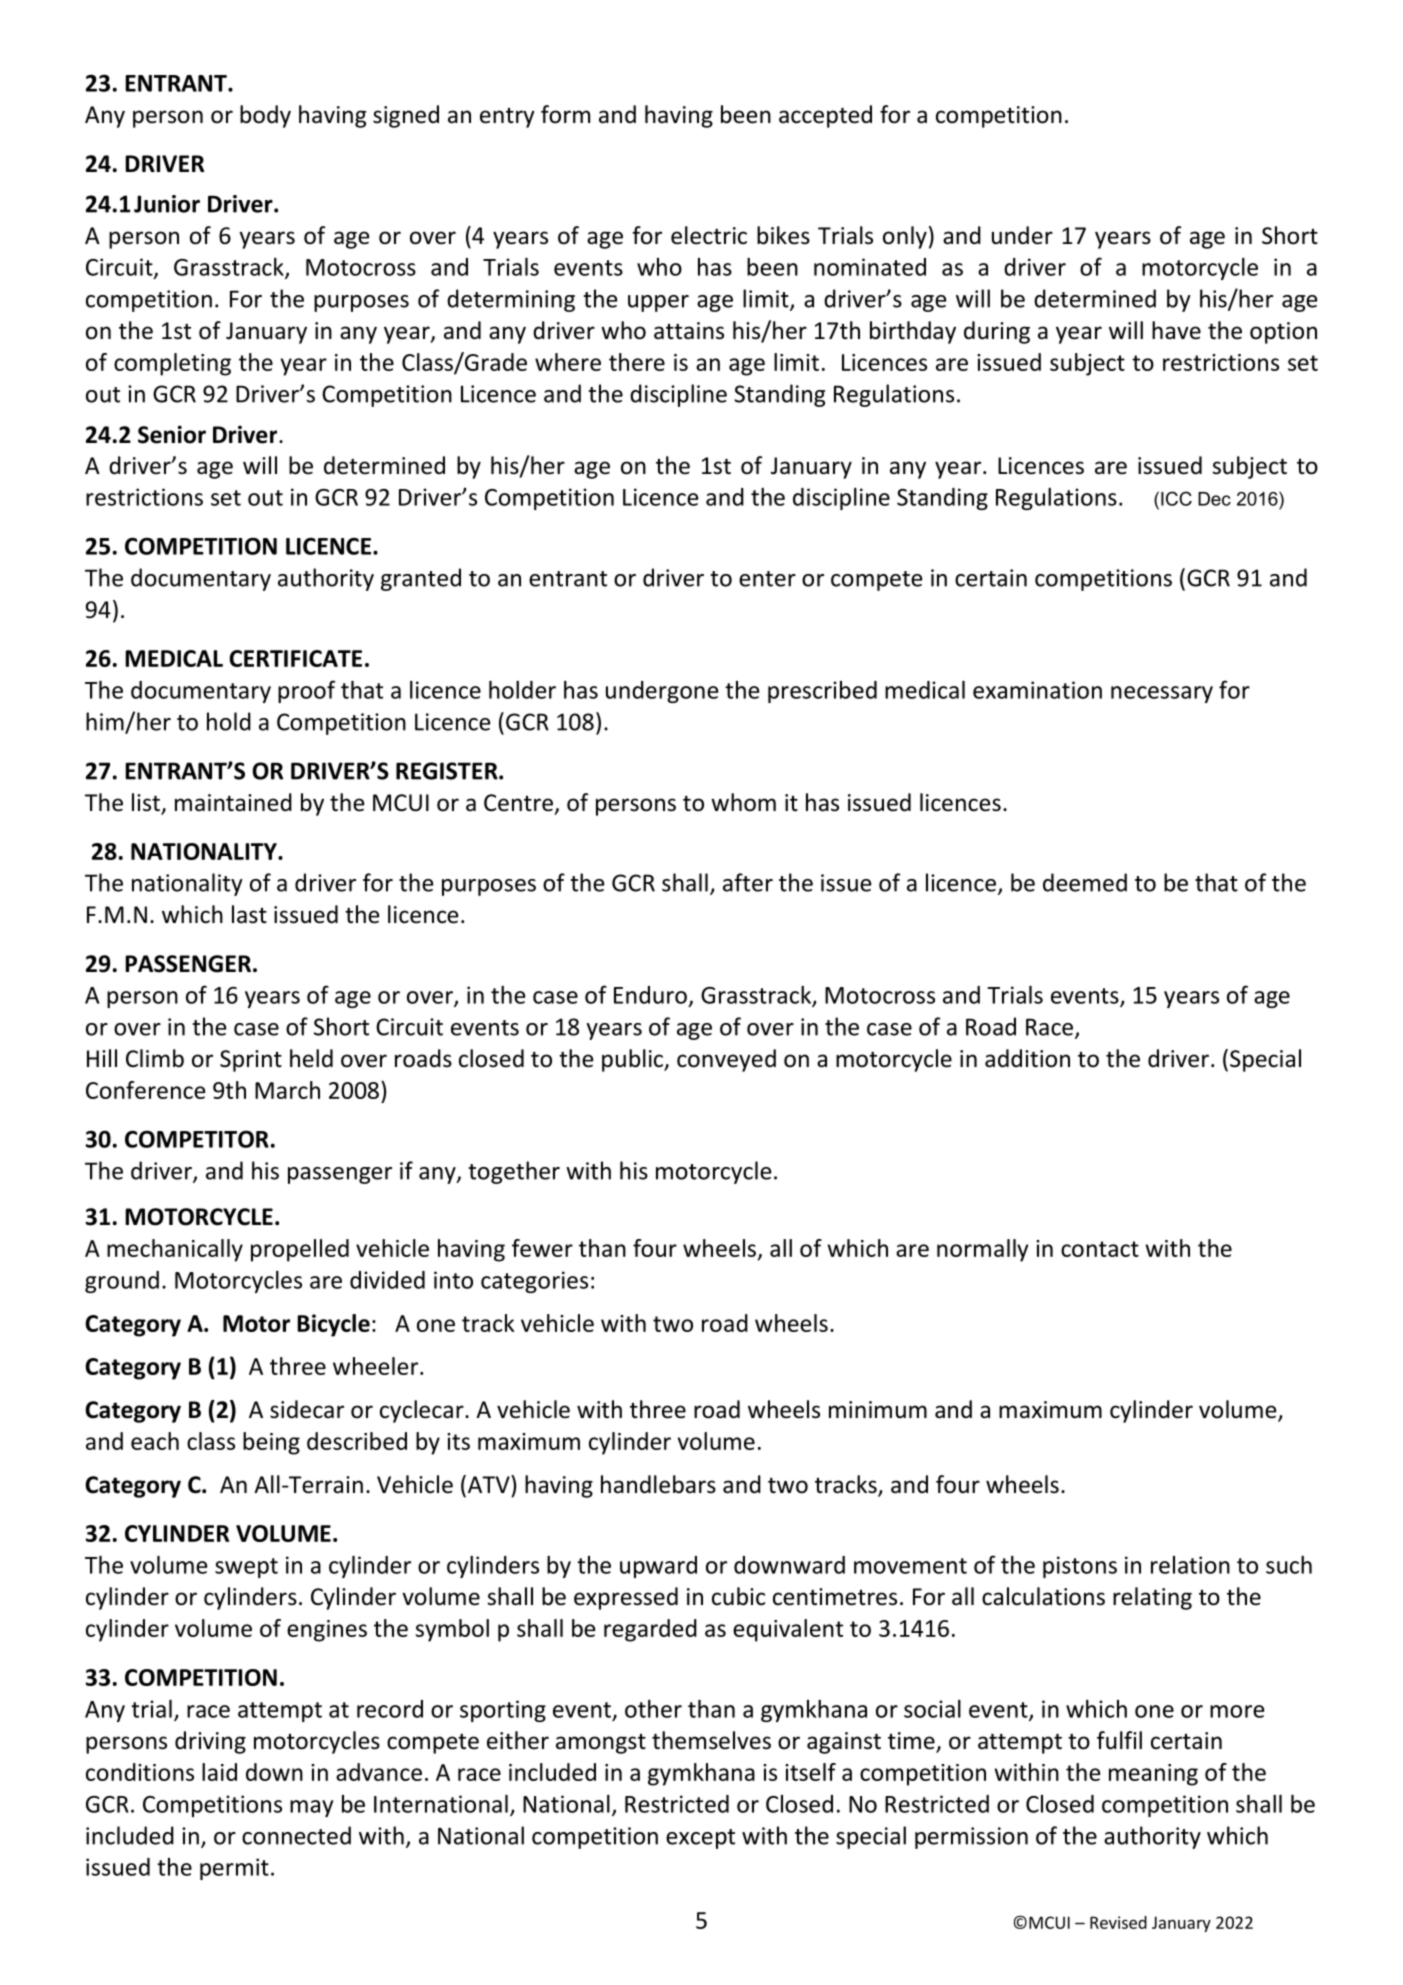 This screenshot has width=1403, height=1985. What do you see at coordinates (1176, 330) in the screenshot?
I see `have` at bounding box center [1176, 330].
